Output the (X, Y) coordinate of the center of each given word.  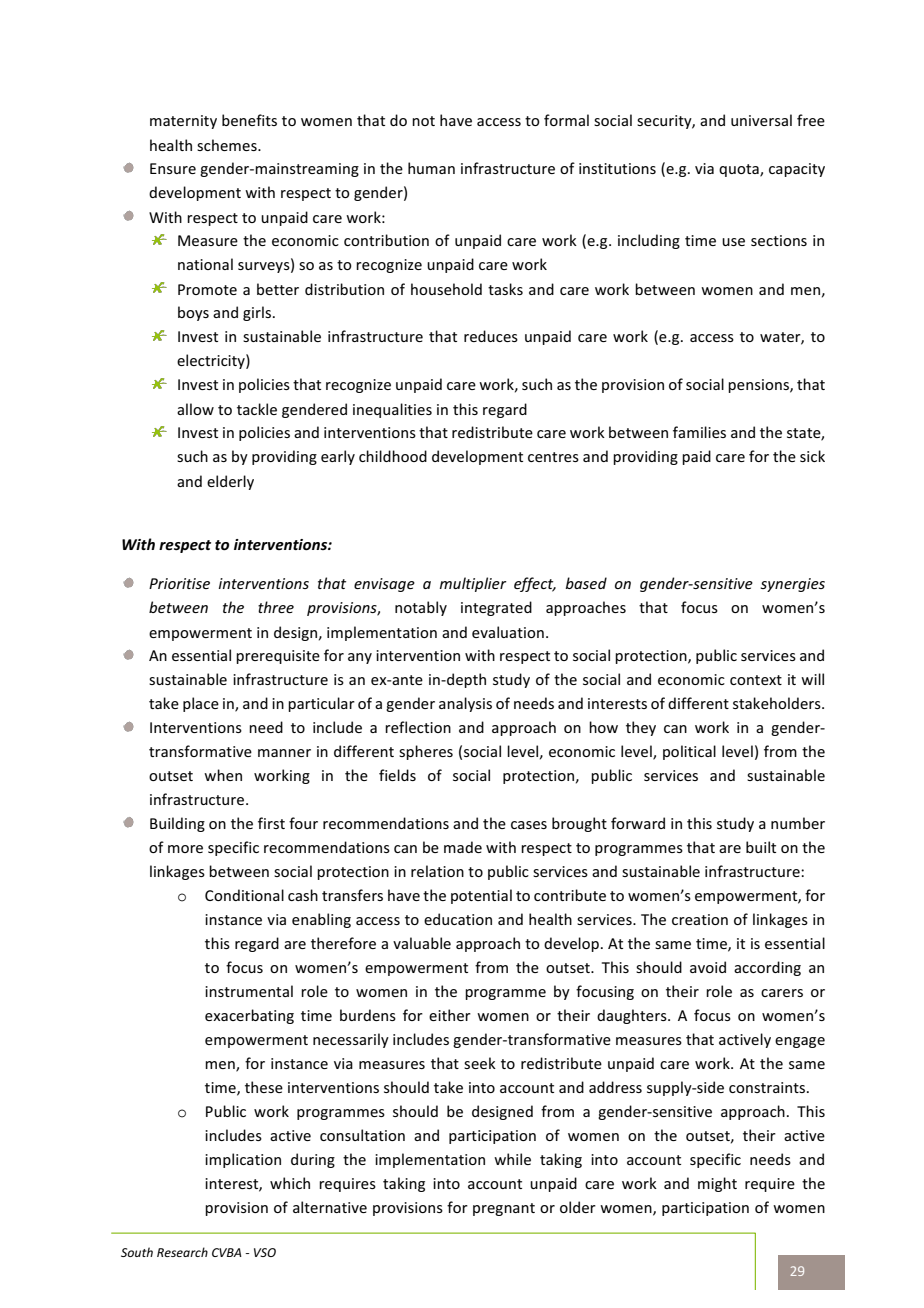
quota (740, 170)
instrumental (249, 991)
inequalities (392, 410)
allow (195, 409)
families (699, 432)
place (201, 704)
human (431, 168)
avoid (708, 967)
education (458, 919)
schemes (228, 145)
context (756, 680)
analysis (465, 704)
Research (182, 1252)
